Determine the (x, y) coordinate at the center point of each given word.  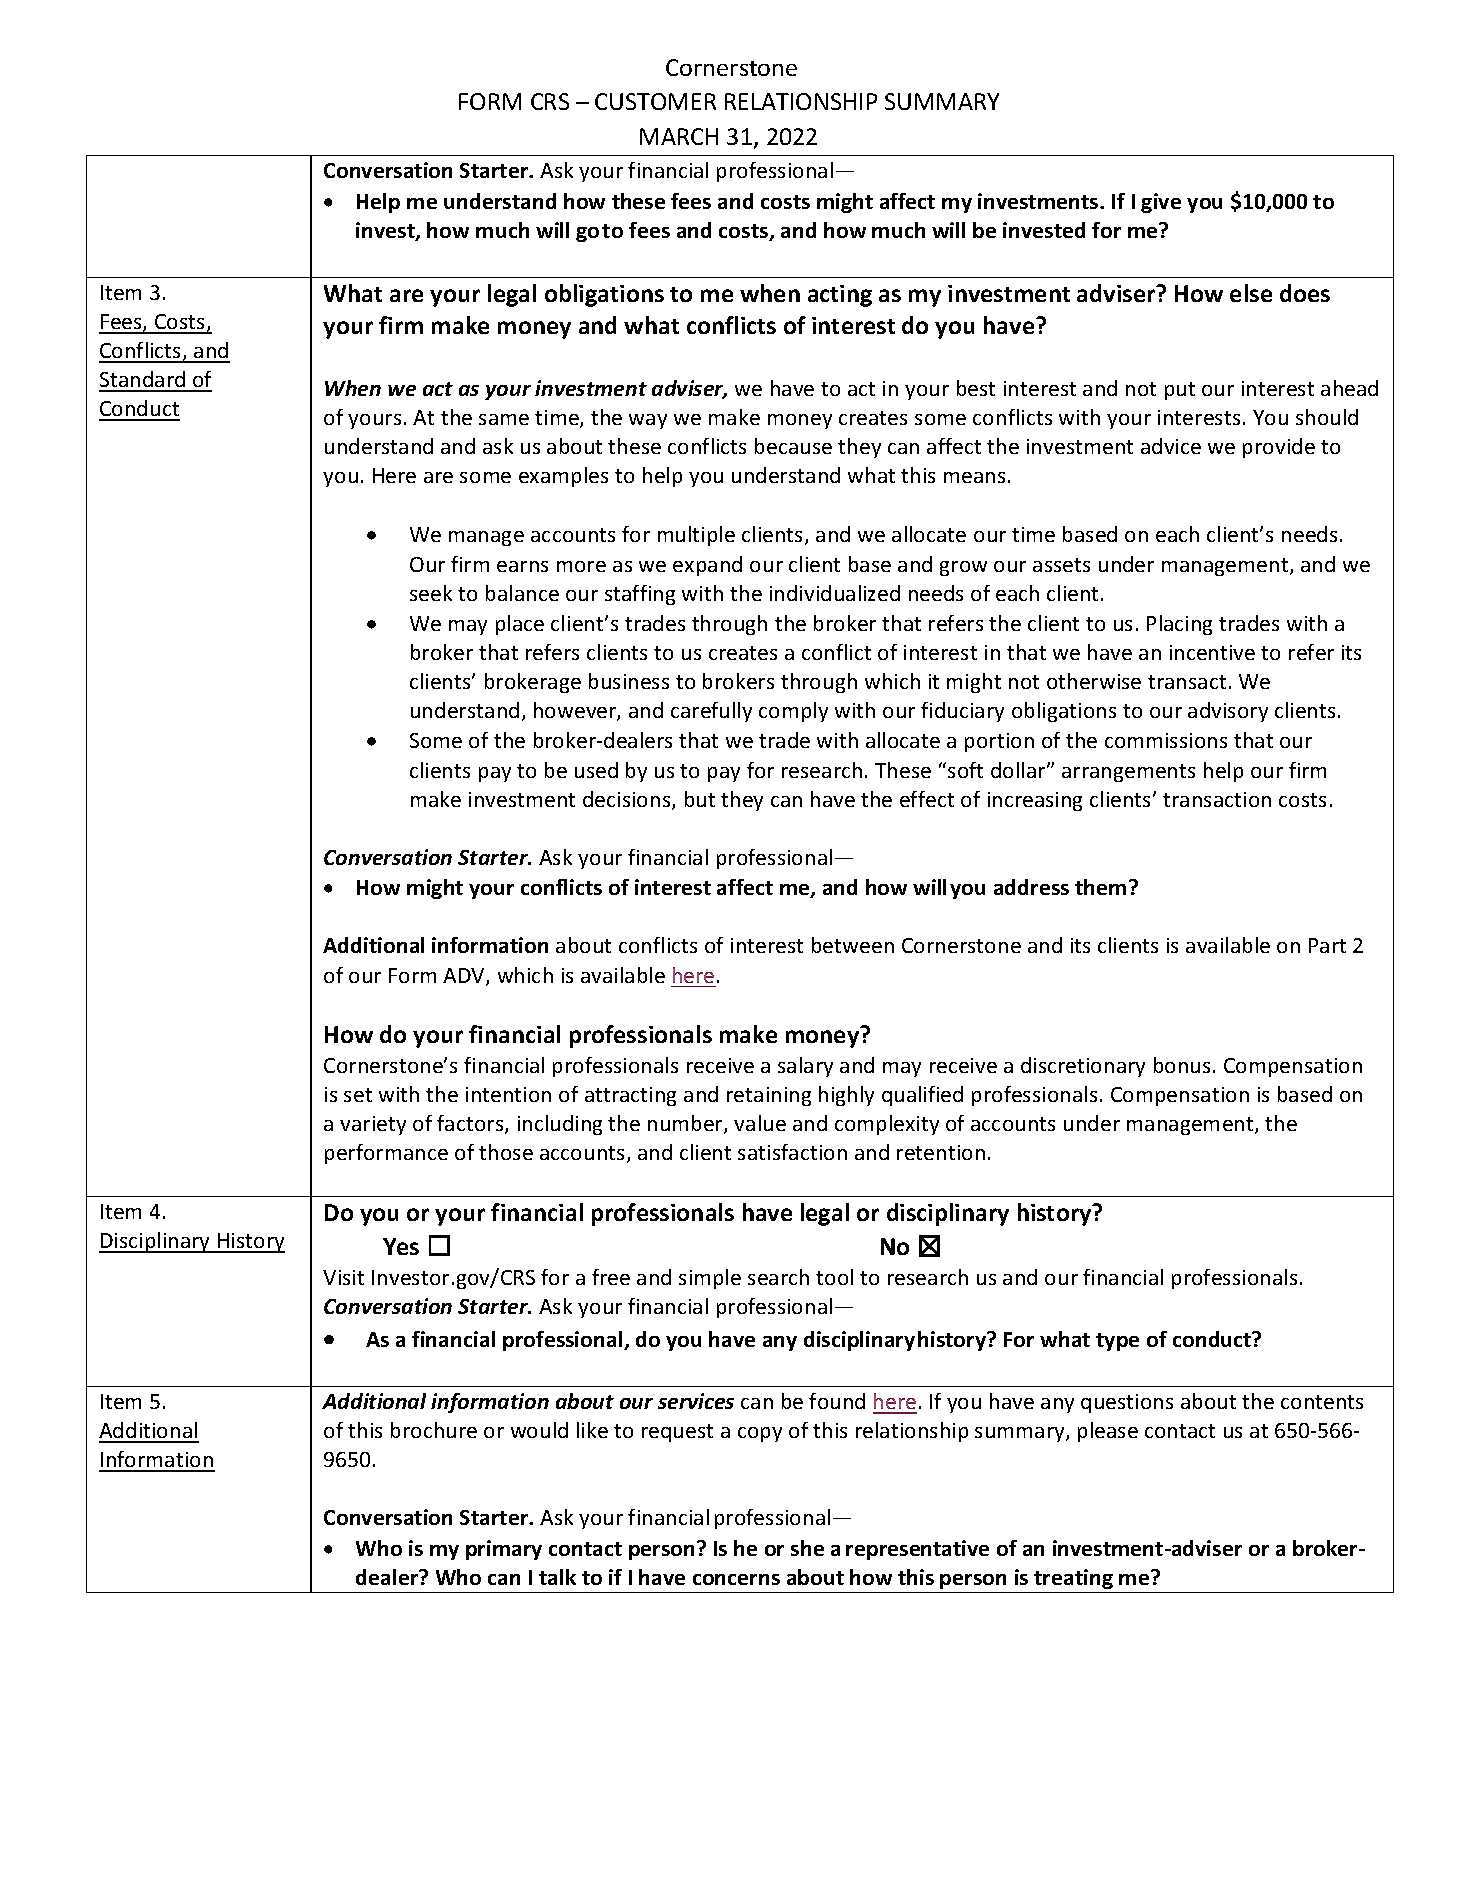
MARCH (679, 136)
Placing (1179, 625)
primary (504, 1550)
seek (431, 593)
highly (846, 1096)
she (807, 1548)
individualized (835, 593)
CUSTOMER (655, 101)
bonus (1182, 1065)
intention (508, 1094)
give (1161, 203)
